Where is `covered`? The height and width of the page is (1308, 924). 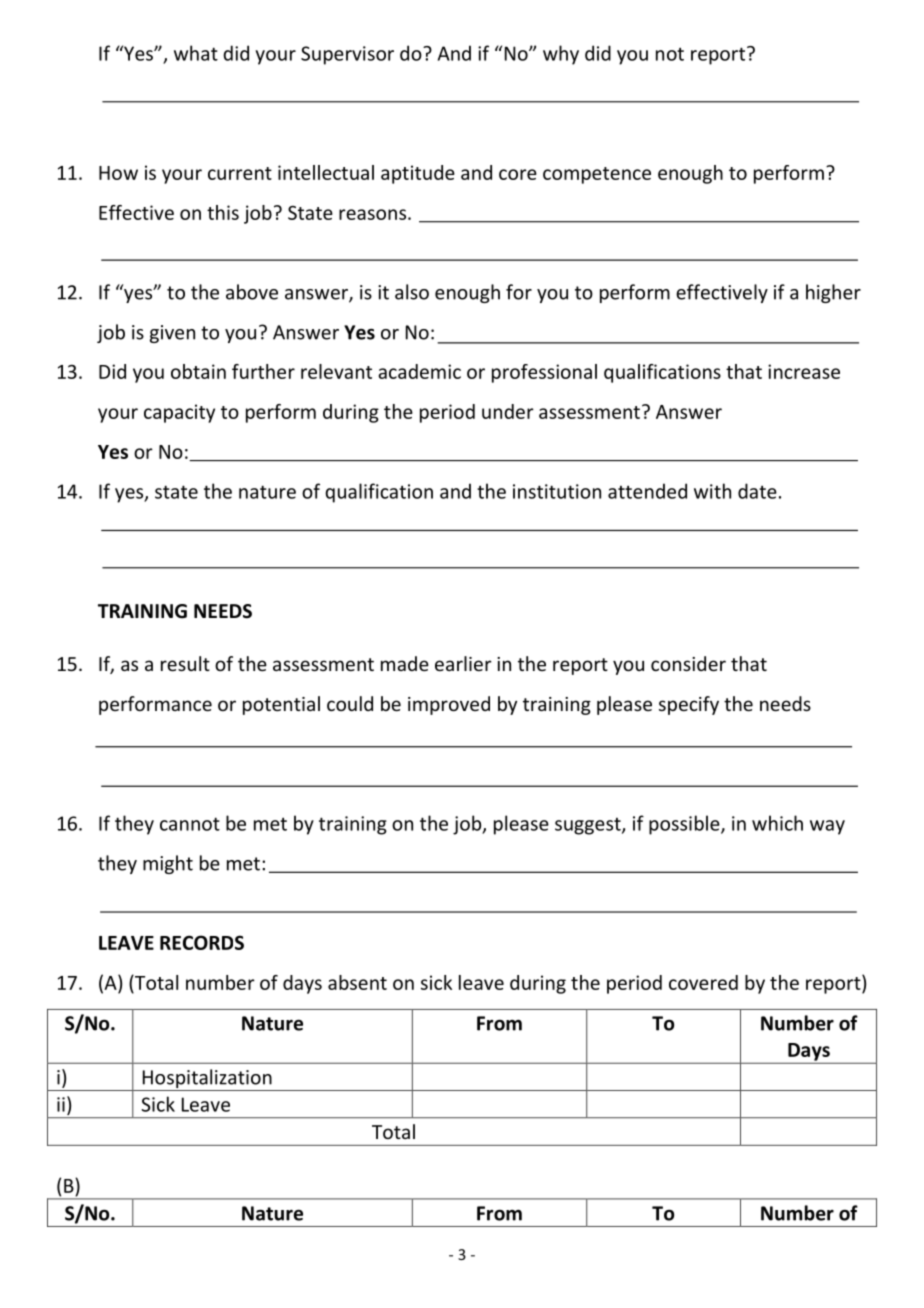
covered is located at coordinates (703, 982).
